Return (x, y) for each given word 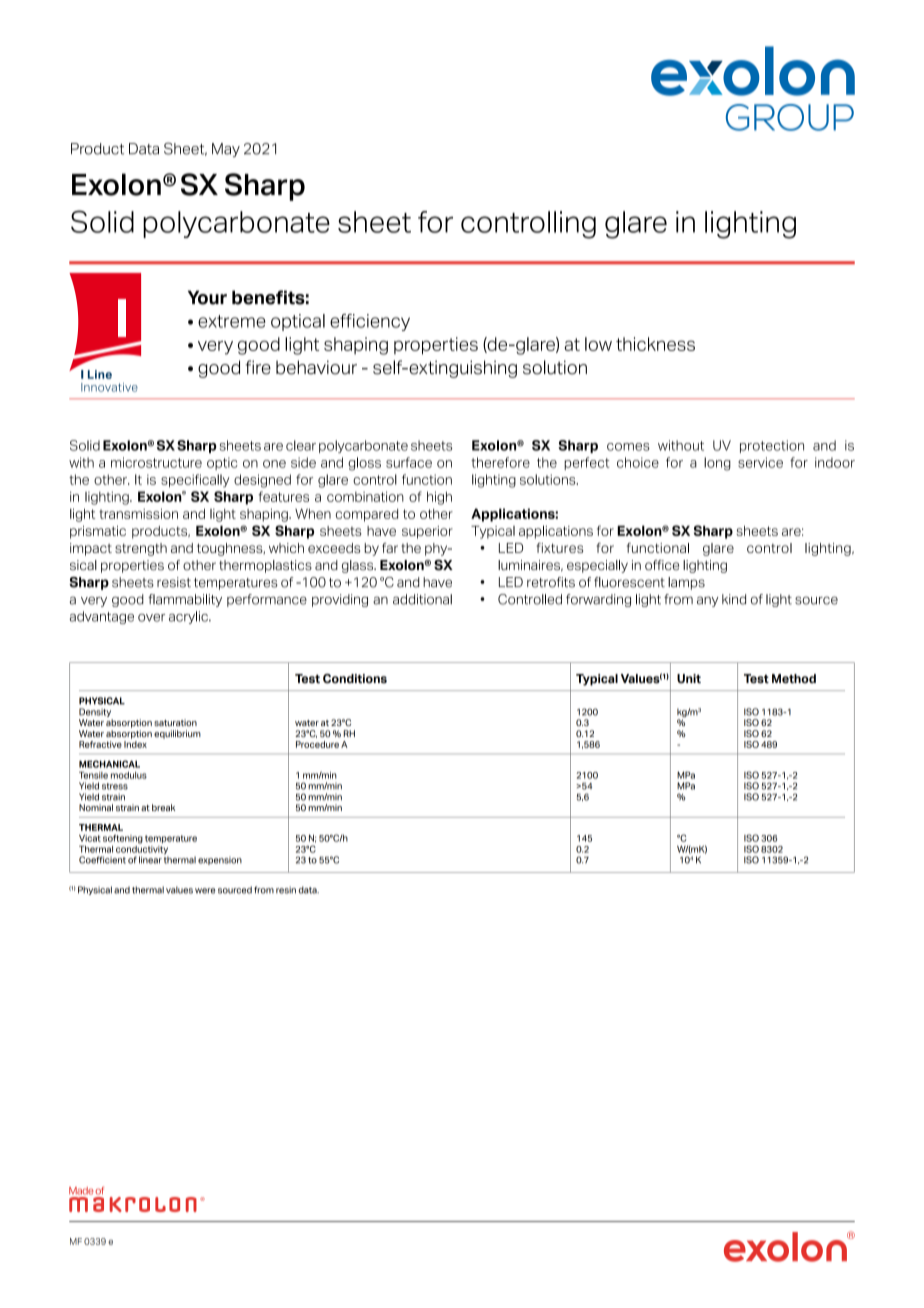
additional (422, 599)
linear (150, 860)
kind (734, 599)
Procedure (317, 744)
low (598, 344)
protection (772, 446)
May (226, 150)
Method (794, 679)
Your (207, 297)
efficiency (370, 322)
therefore (500, 462)
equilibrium (177, 734)
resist (174, 582)
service (760, 462)
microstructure (156, 462)
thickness (655, 344)
